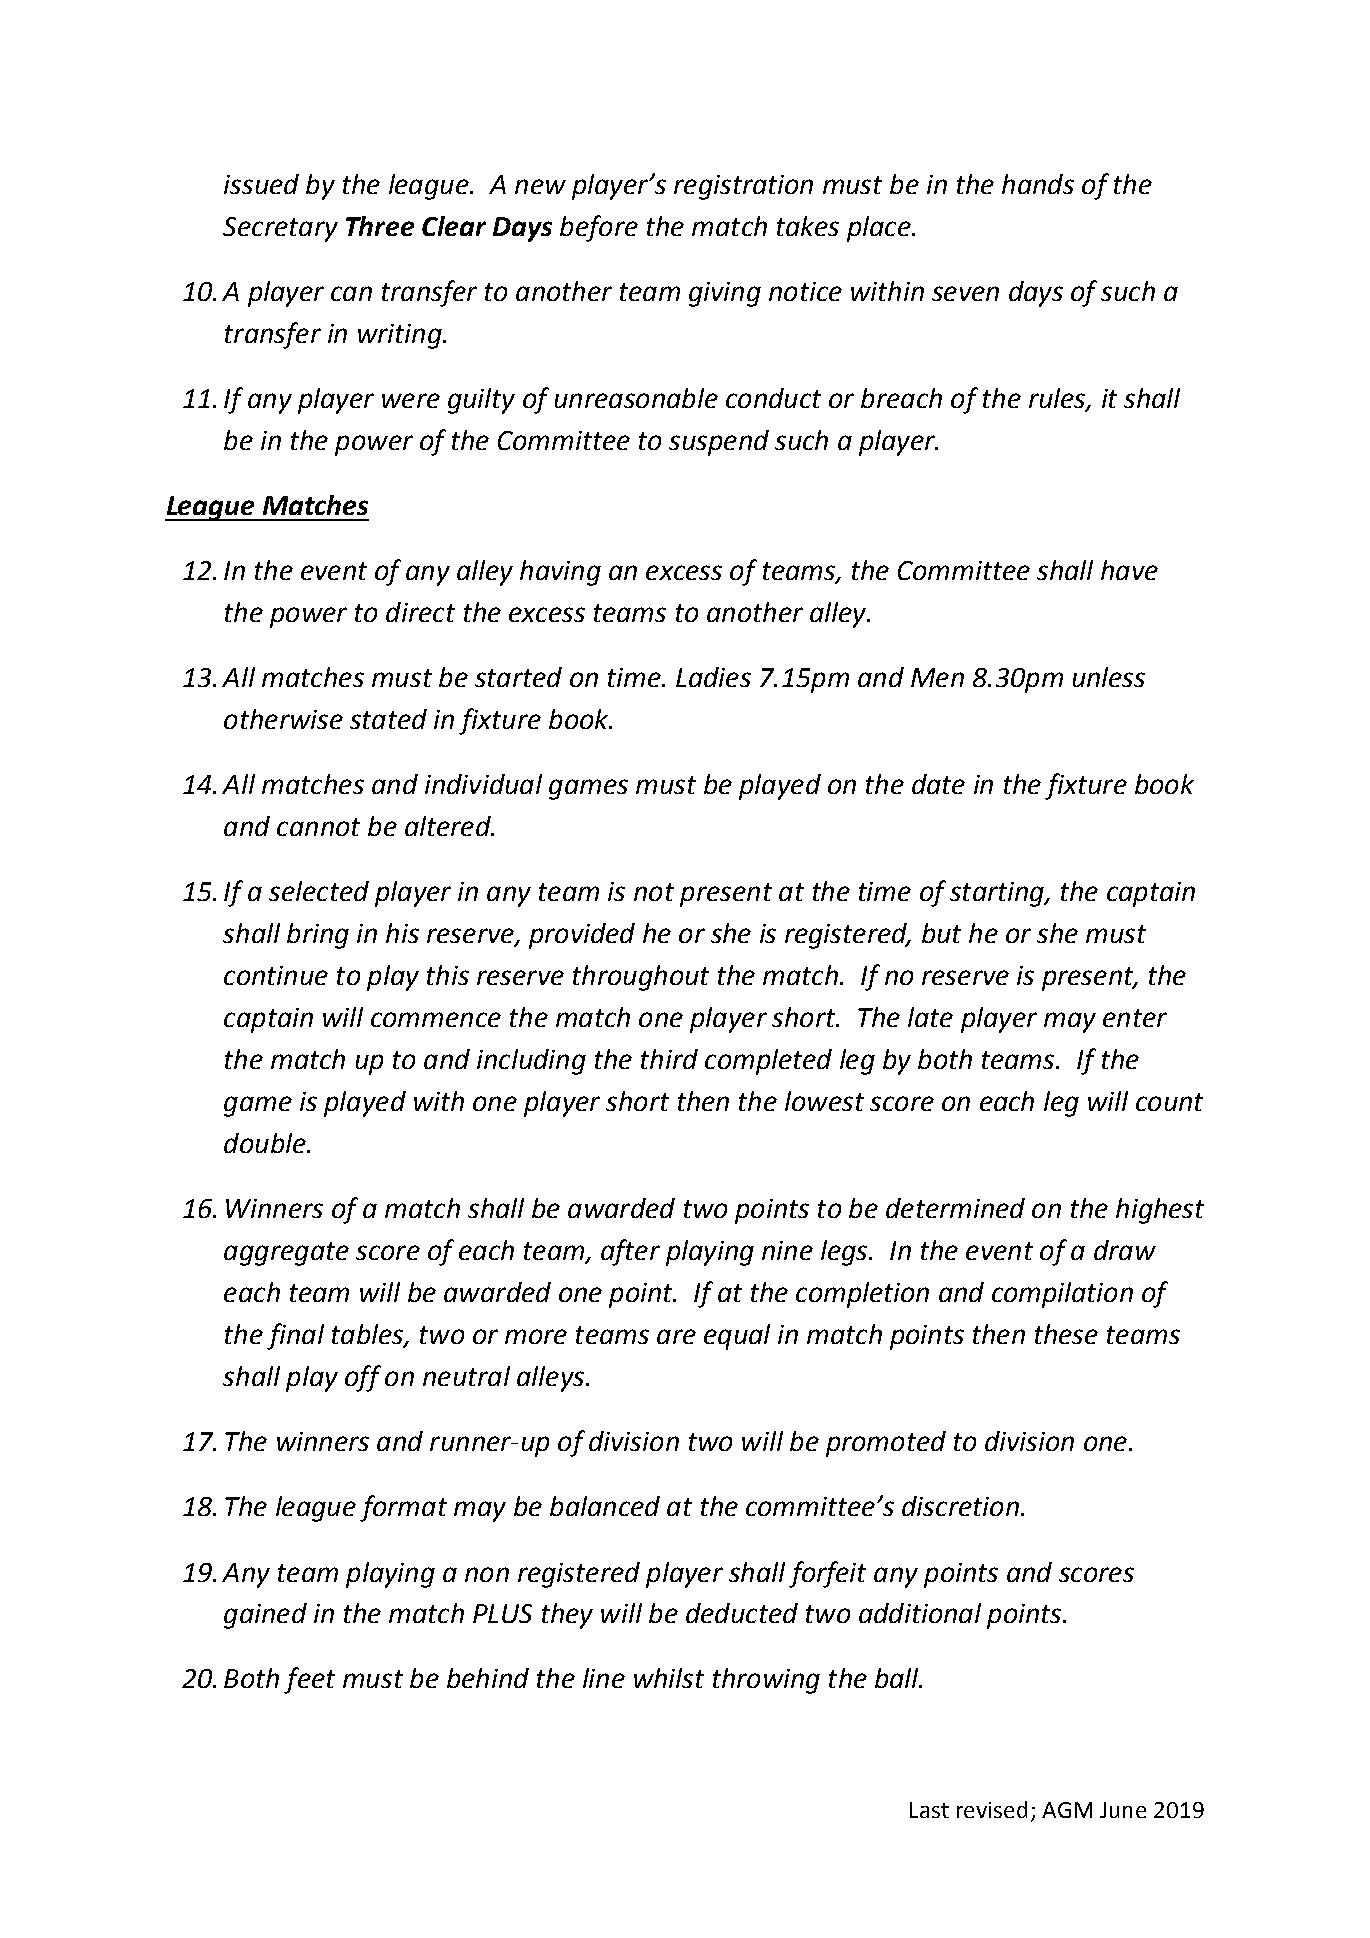 The height and width of the document is (1938, 1370). I want to click on Three, so click(380, 226).
